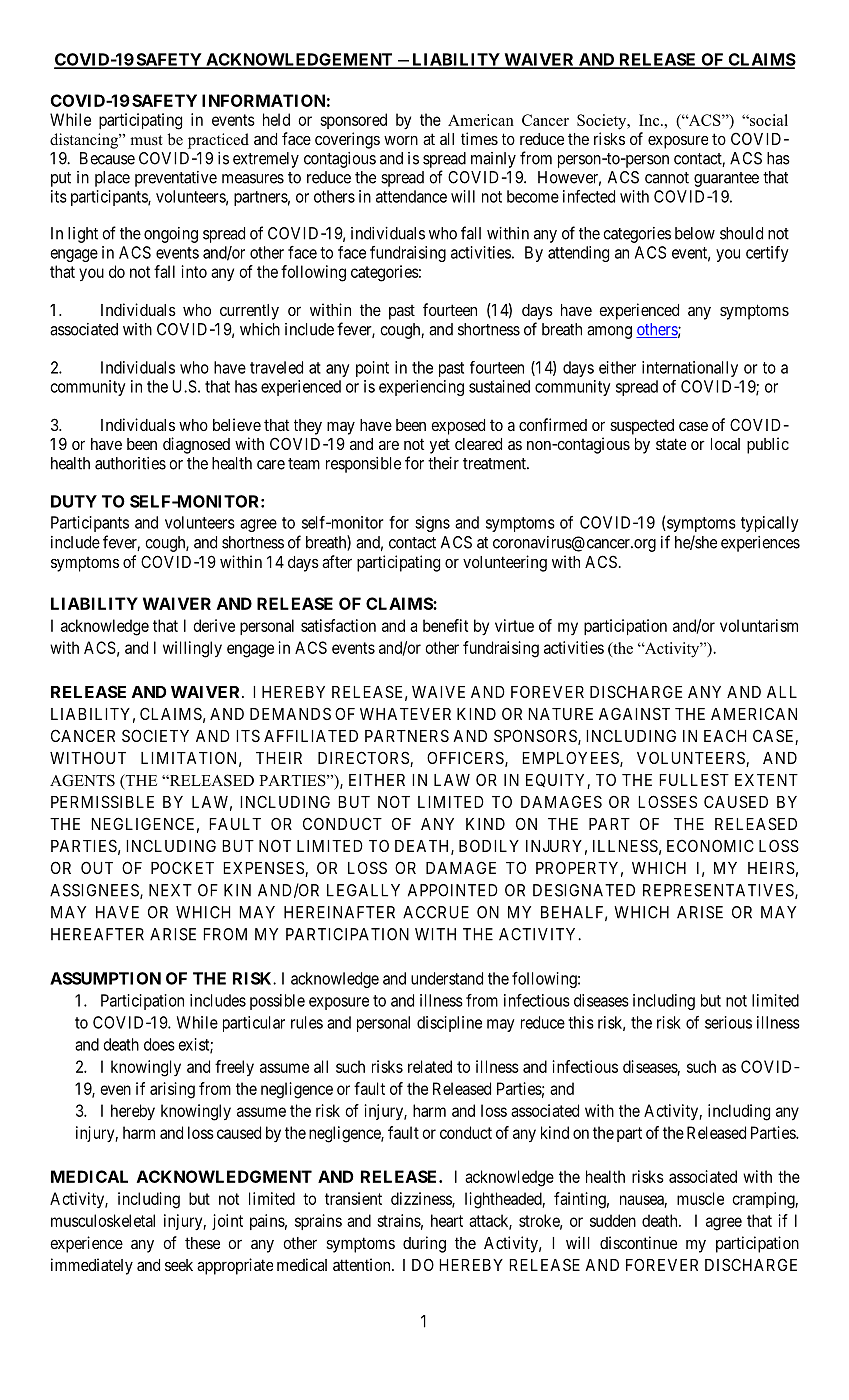 The image size is (849, 1400). What do you see at coordinates (401, 140) in the screenshot?
I see `worn` at bounding box center [401, 140].
